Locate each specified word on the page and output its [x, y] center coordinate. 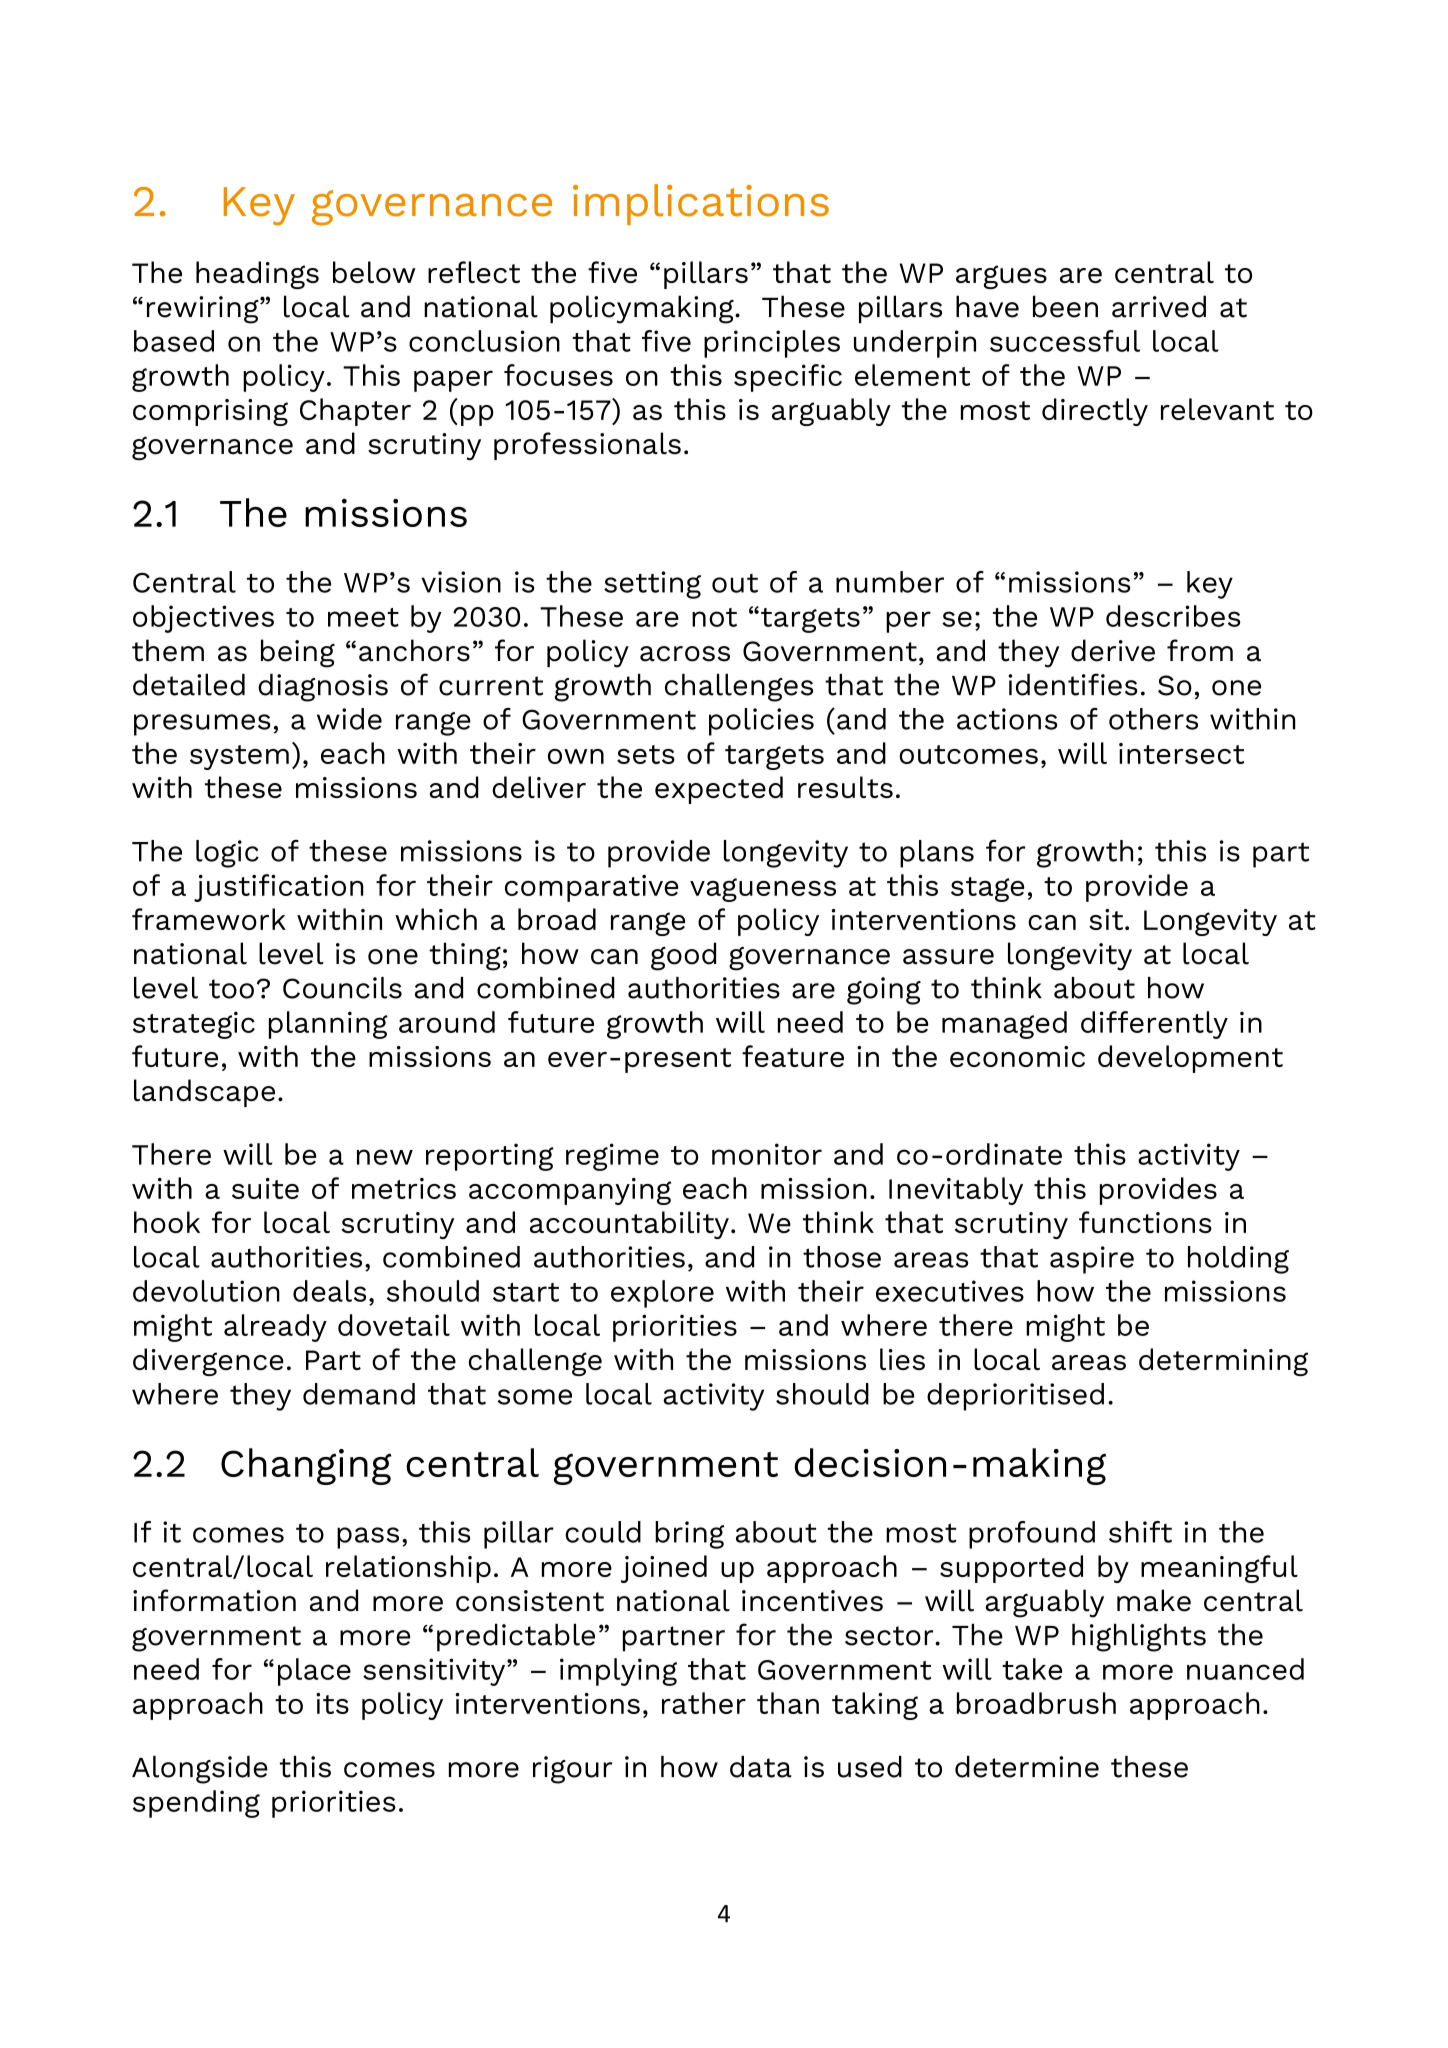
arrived [1159, 306]
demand [359, 1394]
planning [328, 1025]
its [332, 1703]
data [761, 1767]
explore [662, 1294]
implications [701, 204]
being [298, 653]
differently [1154, 1025]
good [683, 956]
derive [1113, 650]
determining [1223, 1362]
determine [1027, 1767]
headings [257, 275]
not [714, 617]
